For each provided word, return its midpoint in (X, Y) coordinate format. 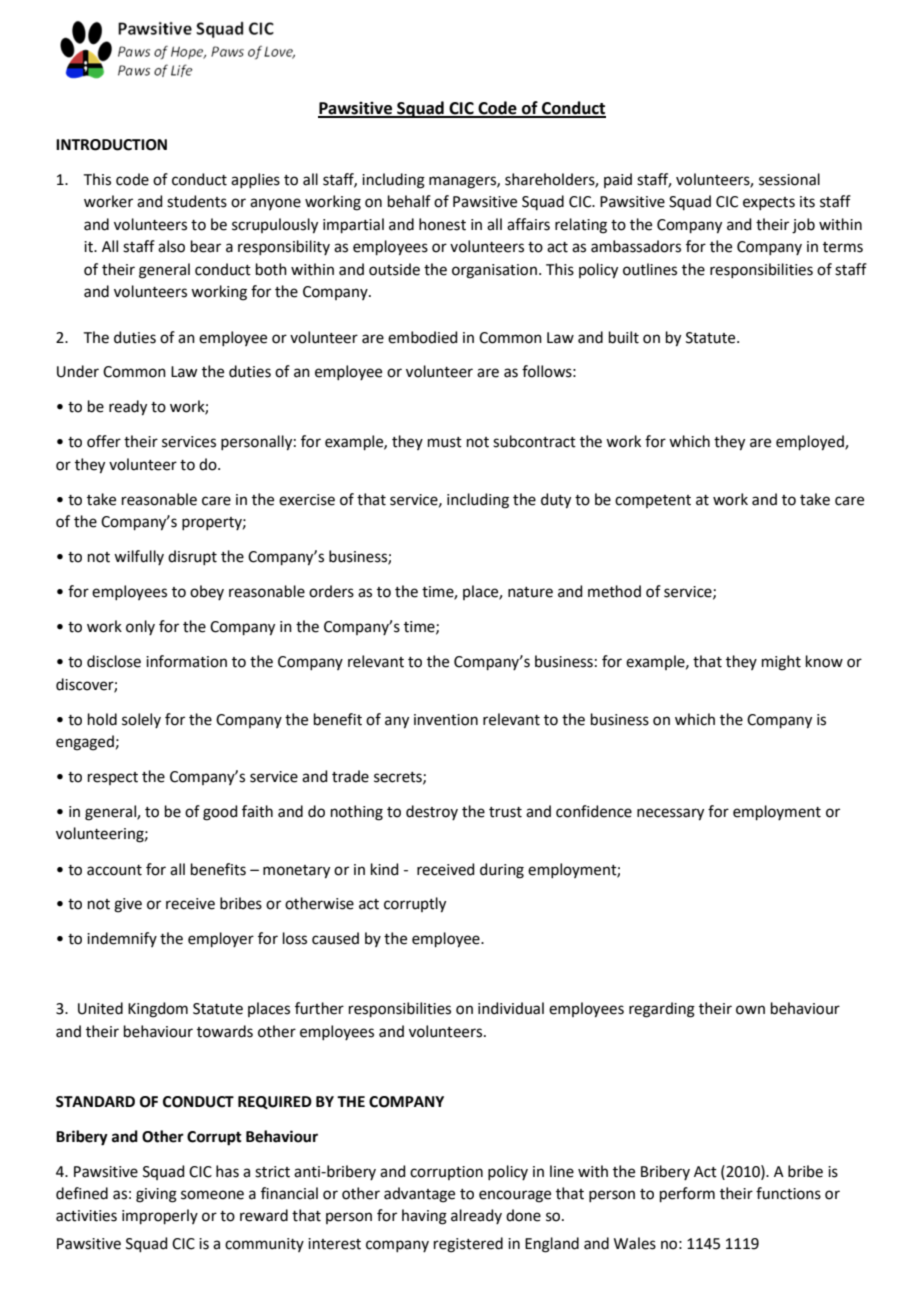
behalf (409, 201)
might (781, 663)
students (197, 201)
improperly (160, 1216)
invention (446, 720)
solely (141, 720)
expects (769, 203)
